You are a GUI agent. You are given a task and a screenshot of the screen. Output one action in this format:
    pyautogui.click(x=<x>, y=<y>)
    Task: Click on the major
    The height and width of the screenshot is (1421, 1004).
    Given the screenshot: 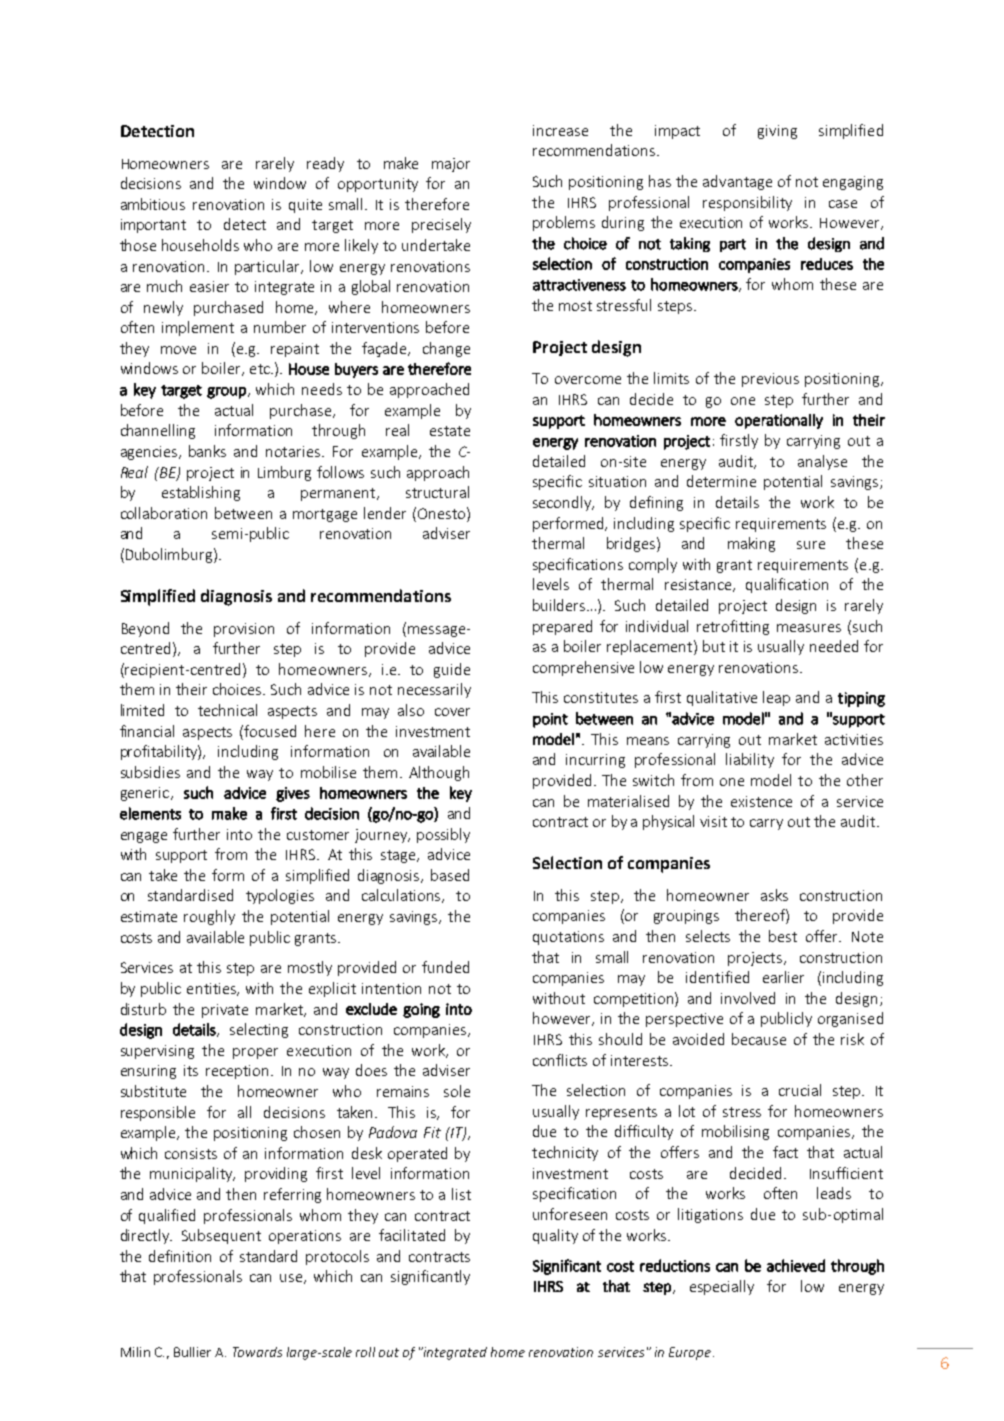 What is the action you would take?
    pyautogui.click(x=451, y=165)
